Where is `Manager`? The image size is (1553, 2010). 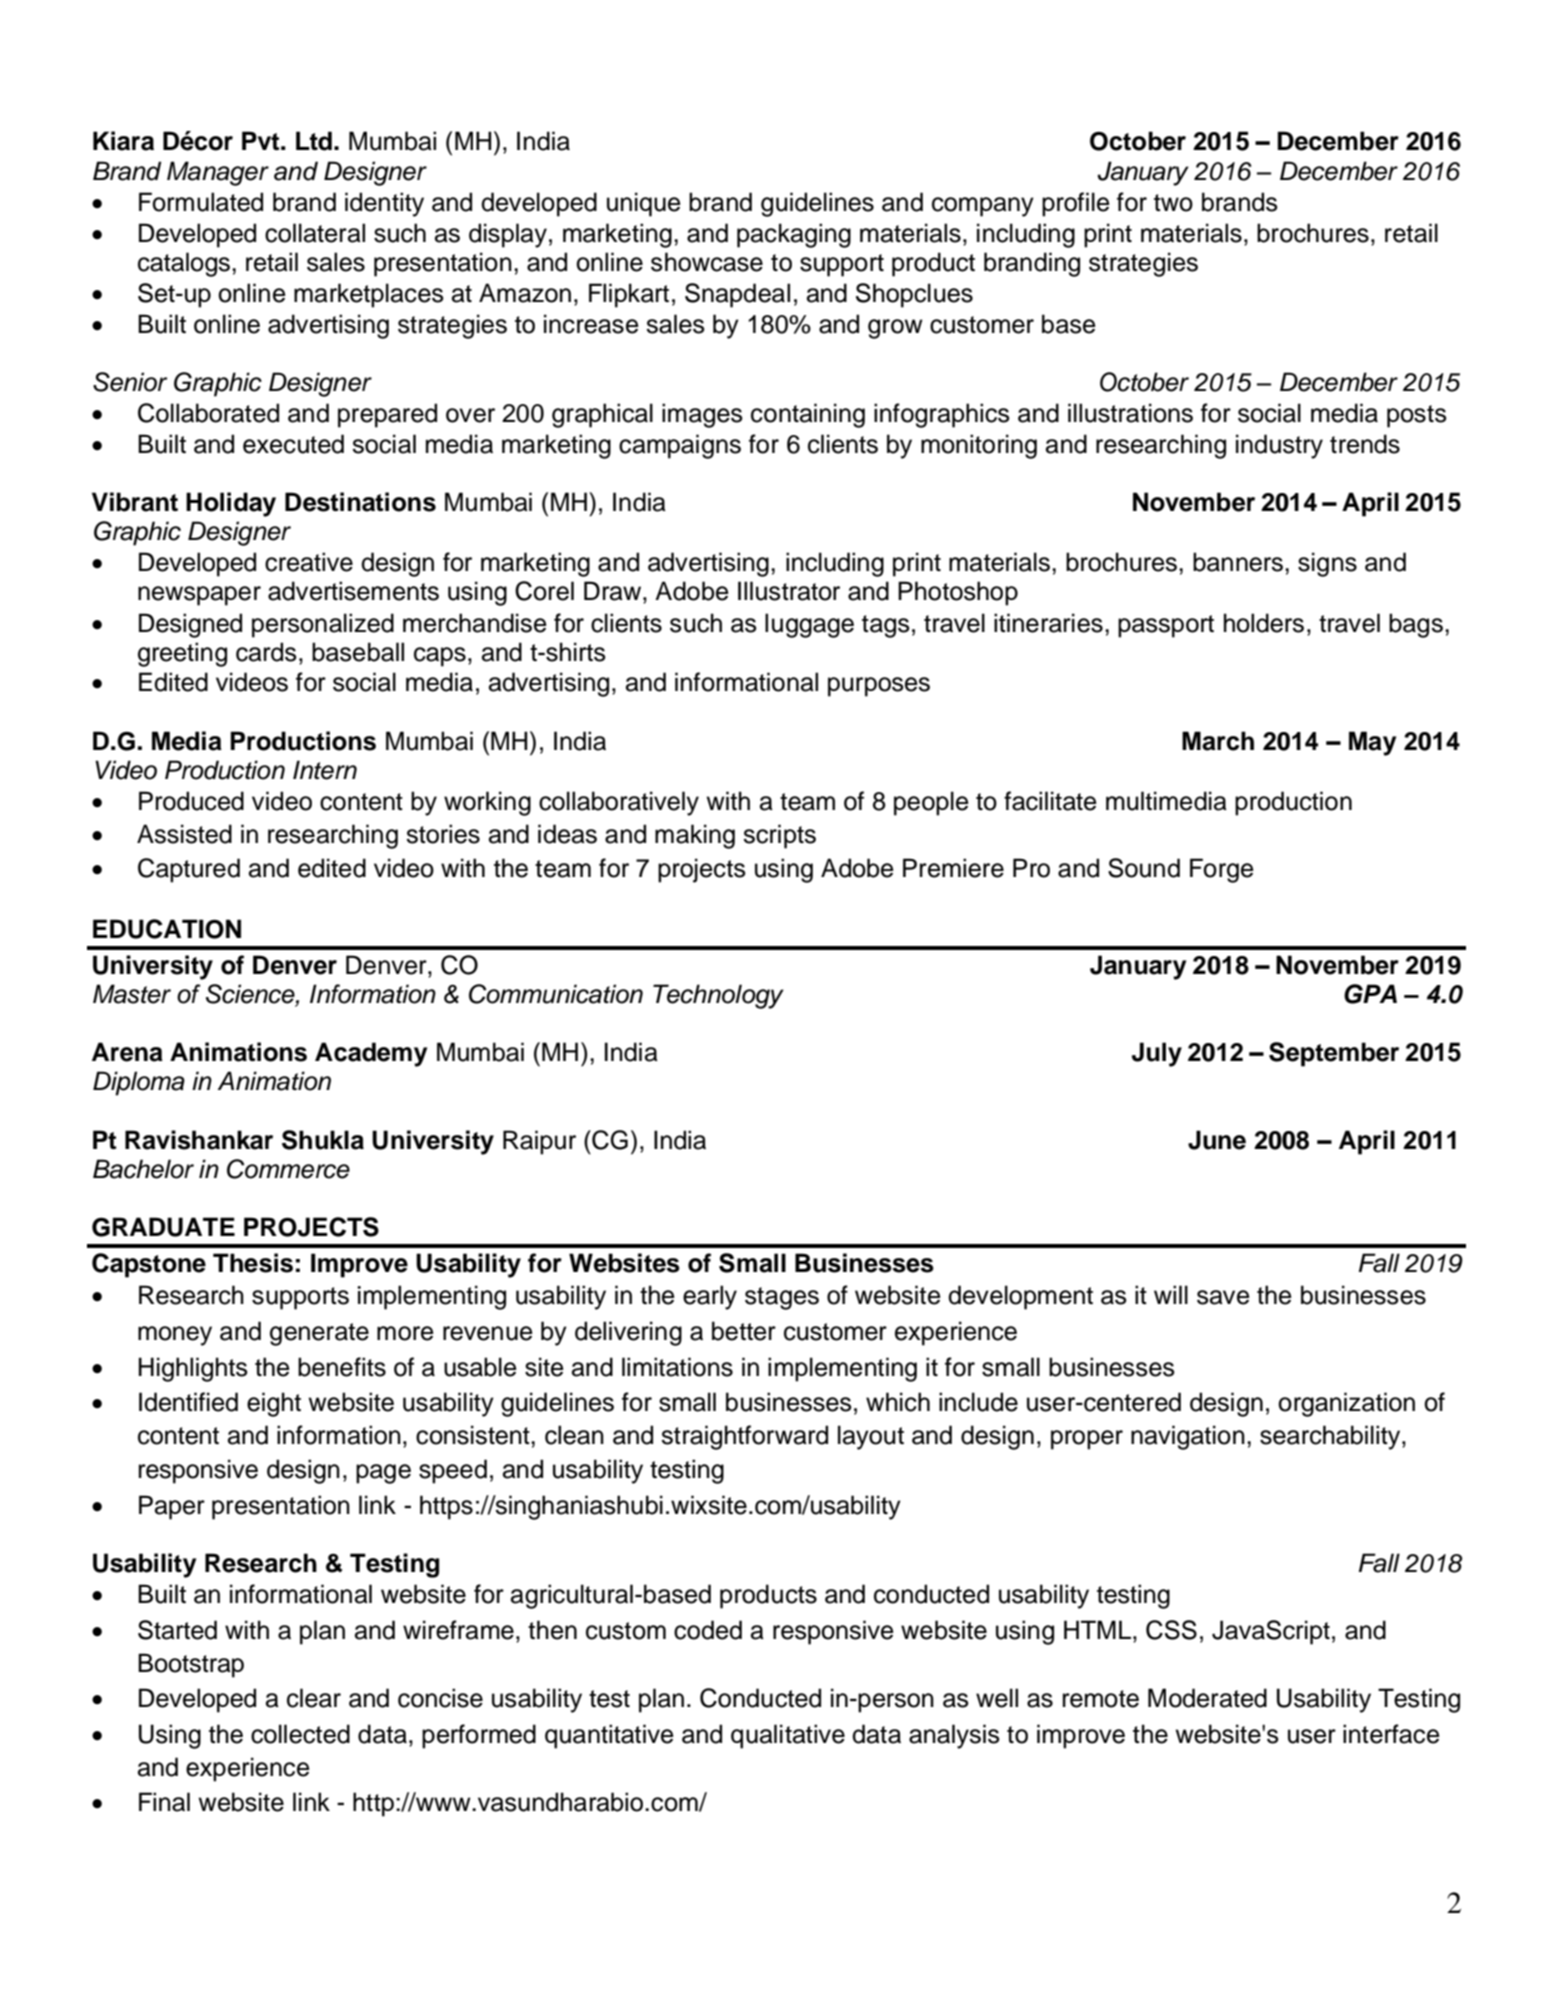
Manager is located at coordinates (218, 173).
